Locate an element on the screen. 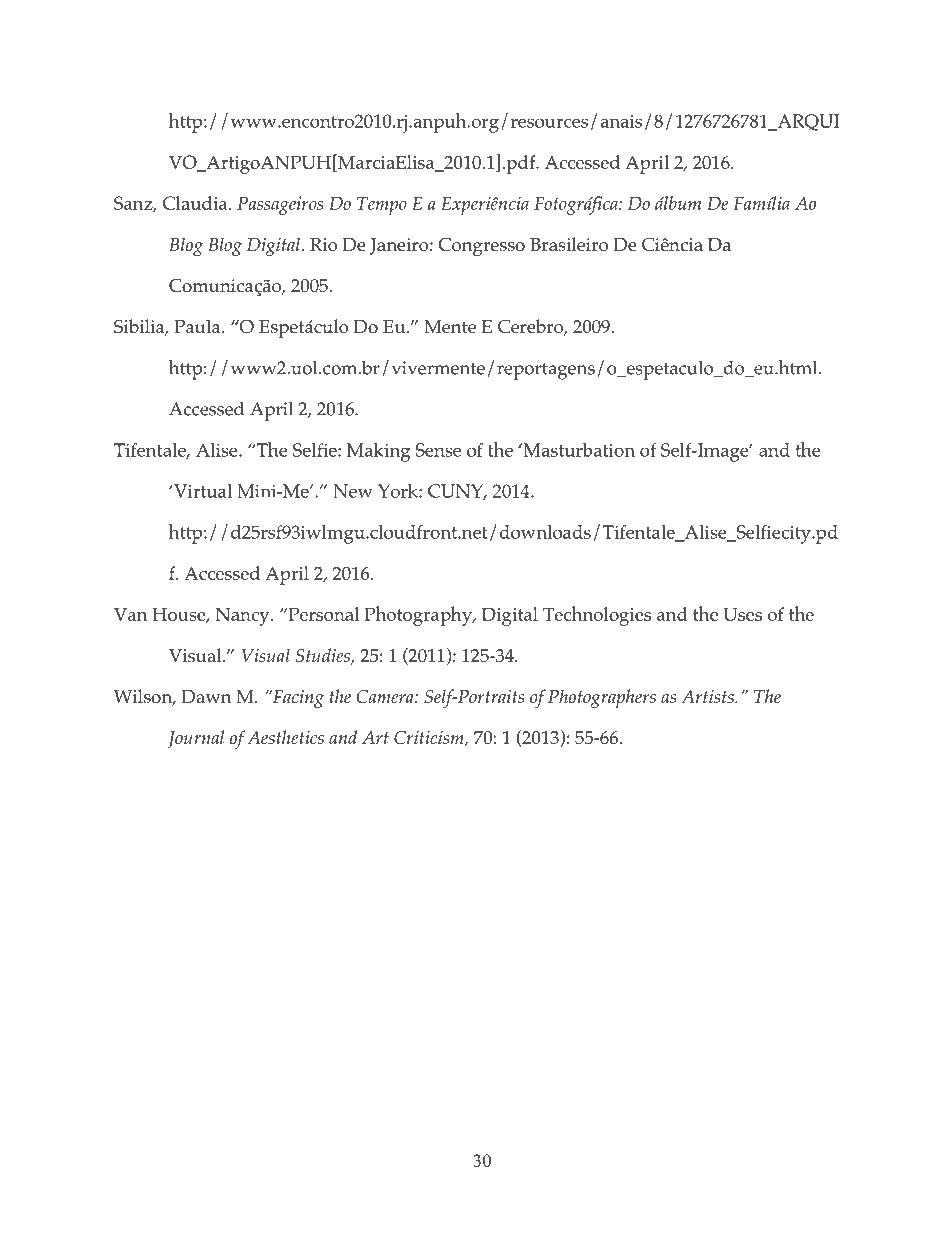 This screenshot has width=952, height=1233. Sense is located at coordinates (438, 450).
